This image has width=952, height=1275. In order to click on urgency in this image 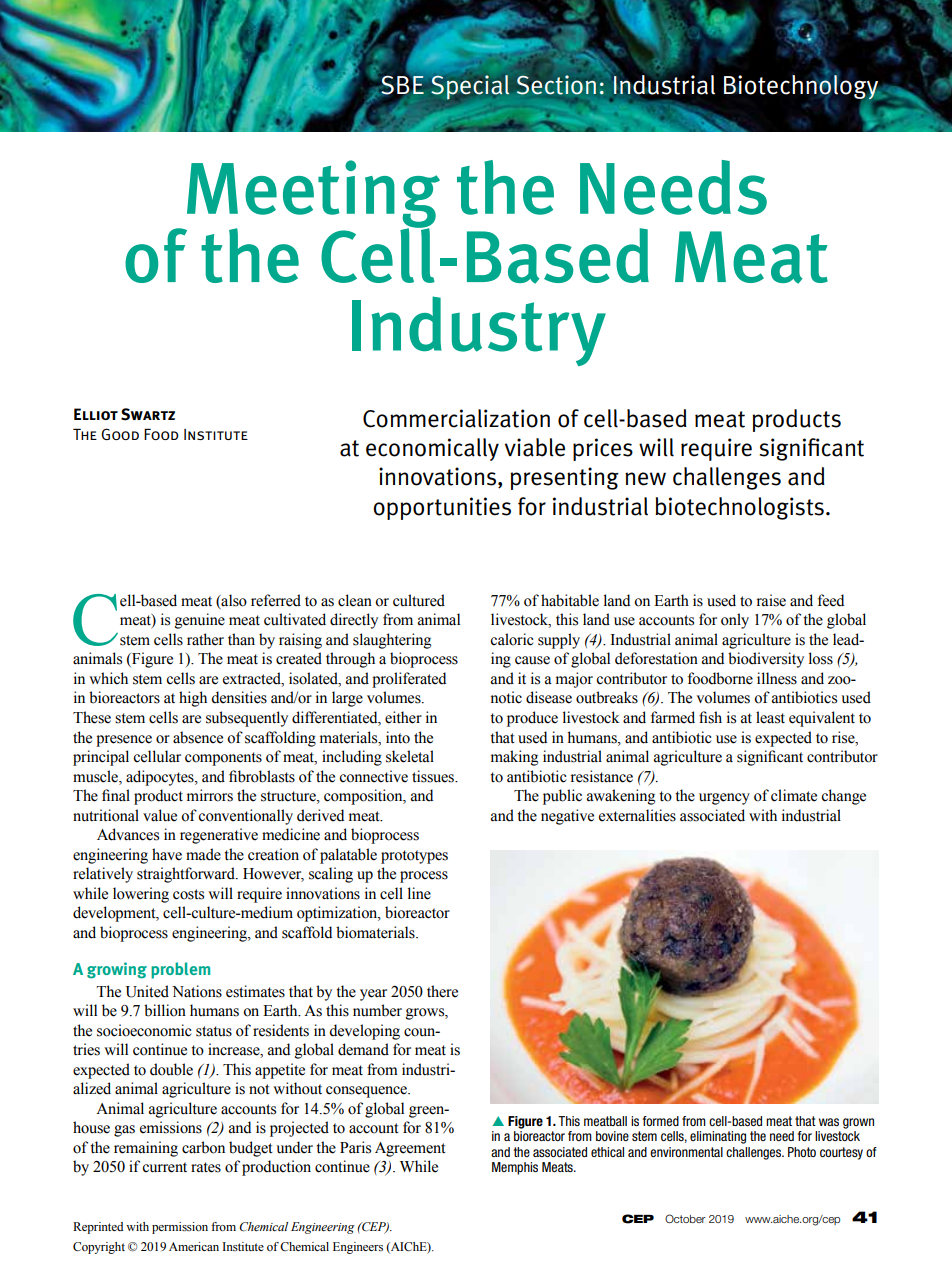, I will do `click(724, 799)`.
